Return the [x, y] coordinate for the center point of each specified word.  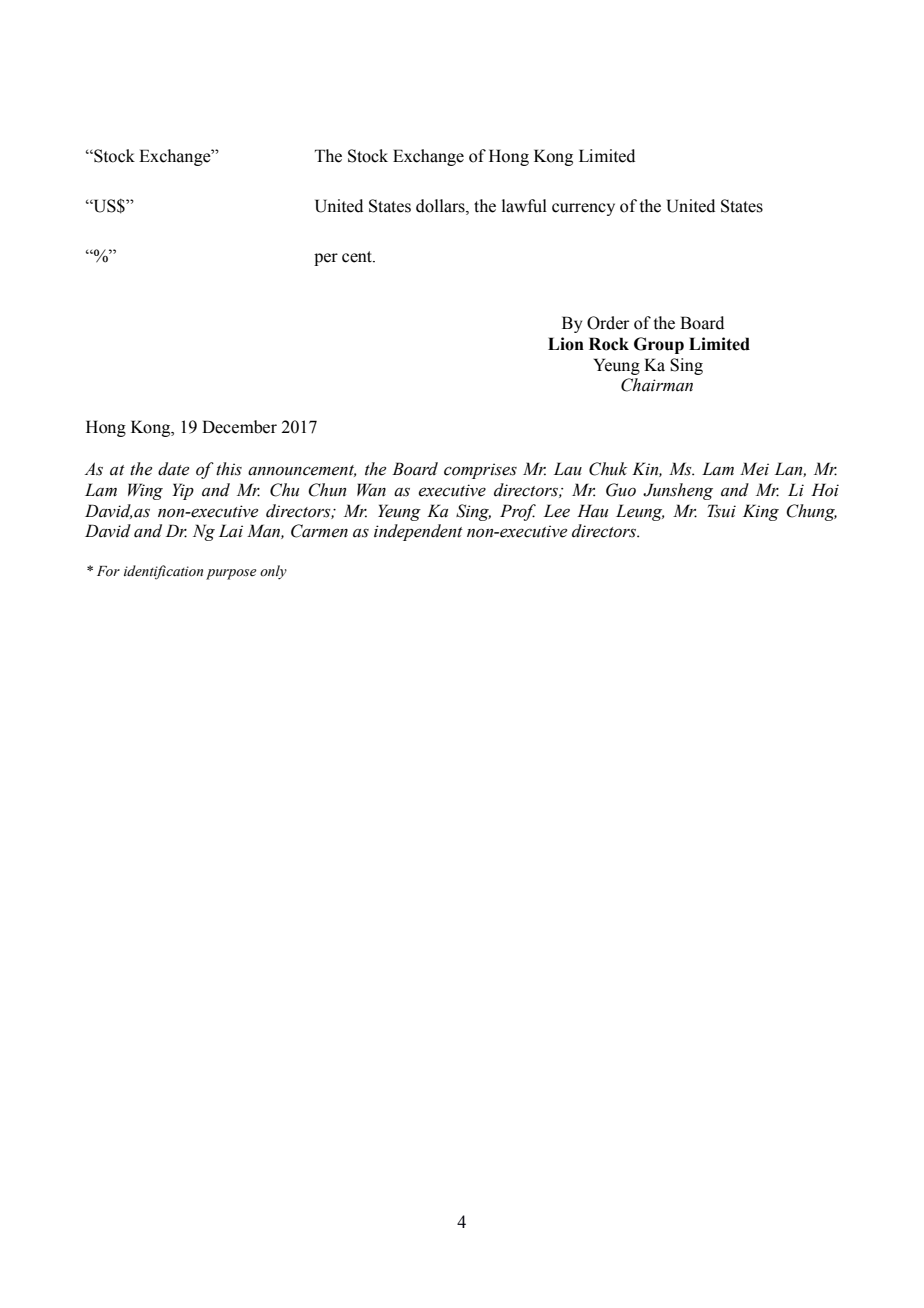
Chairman [657, 385]
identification [163, 572]
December [239, 427]
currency [583, 209]
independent [418, 532]
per [326, 259]
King [761, 512]
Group [659, 345]
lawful [524, 206]
